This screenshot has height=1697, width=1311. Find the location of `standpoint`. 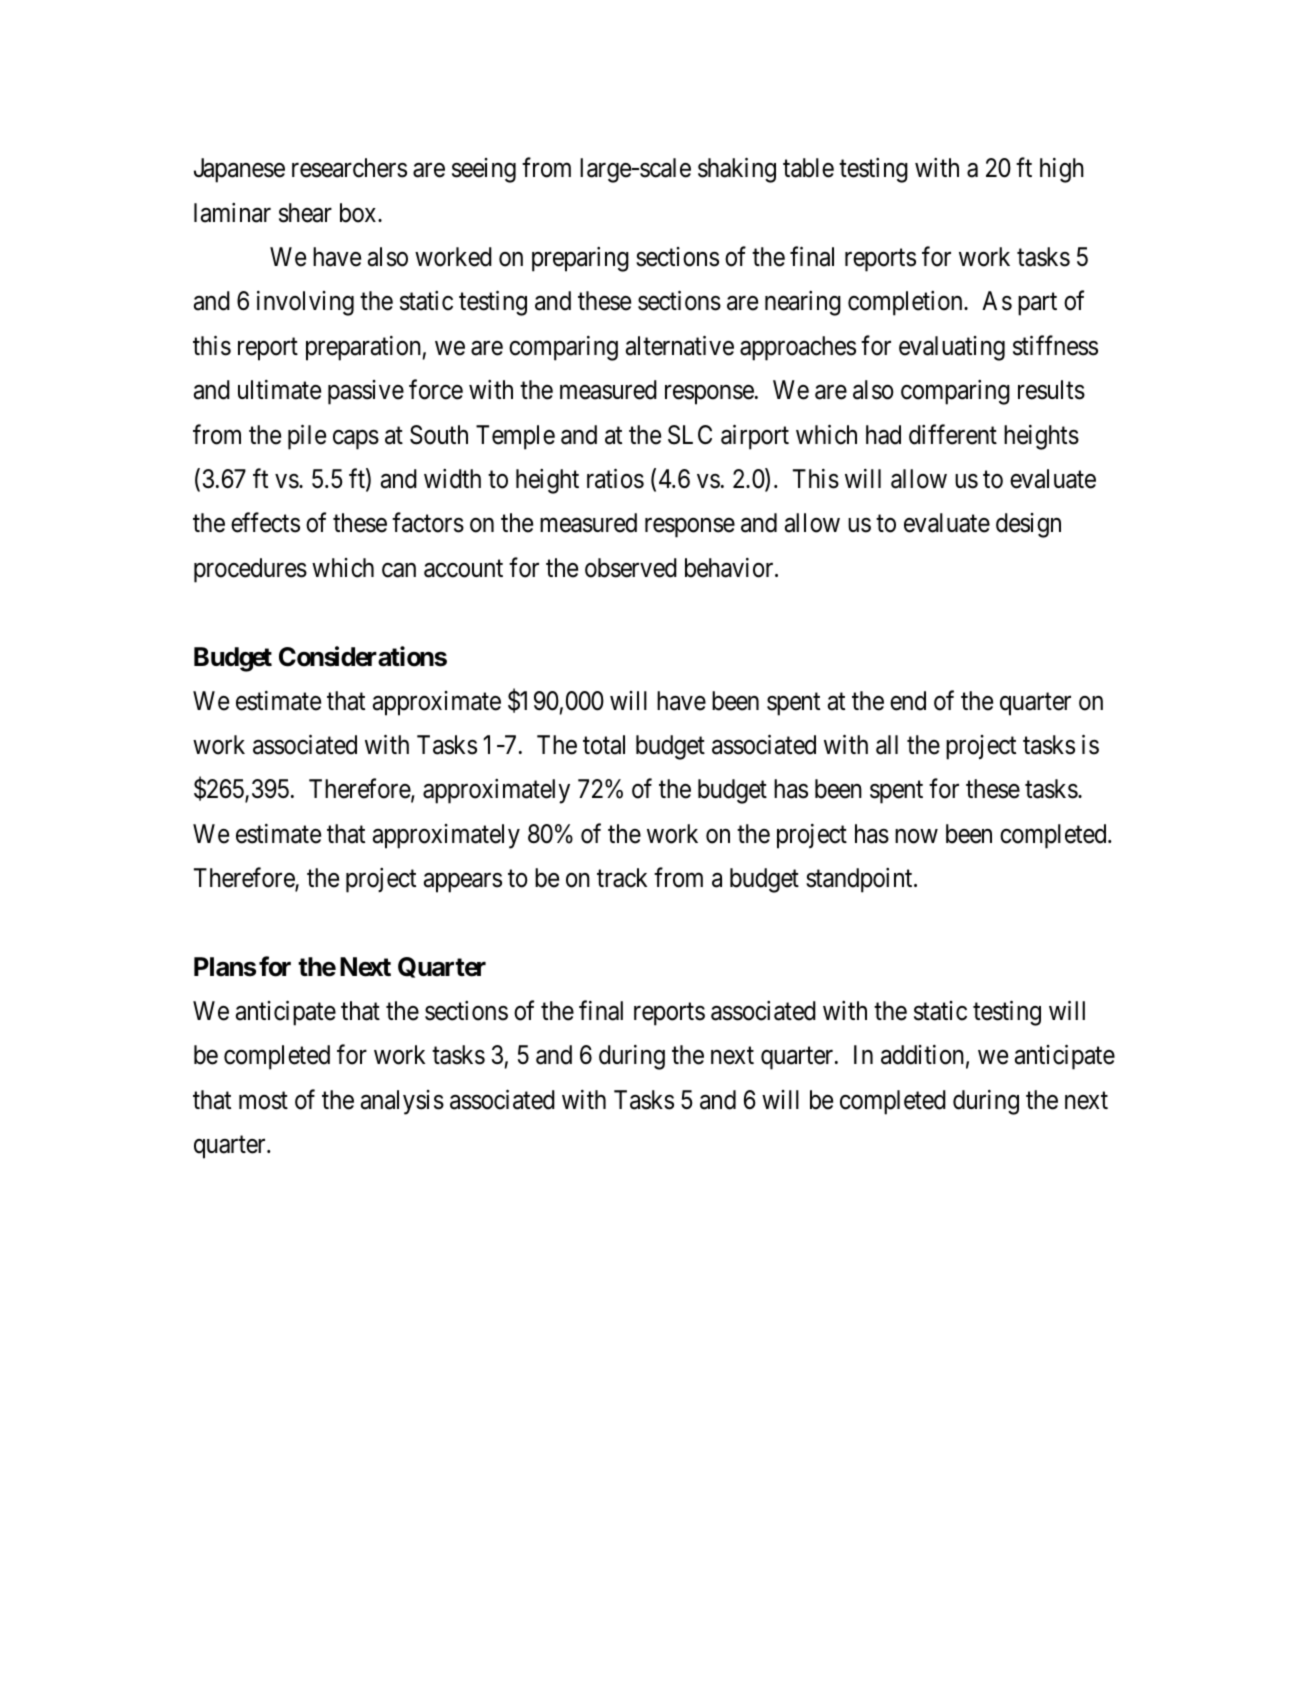

standpoint is located at coordinates (860, 880).
